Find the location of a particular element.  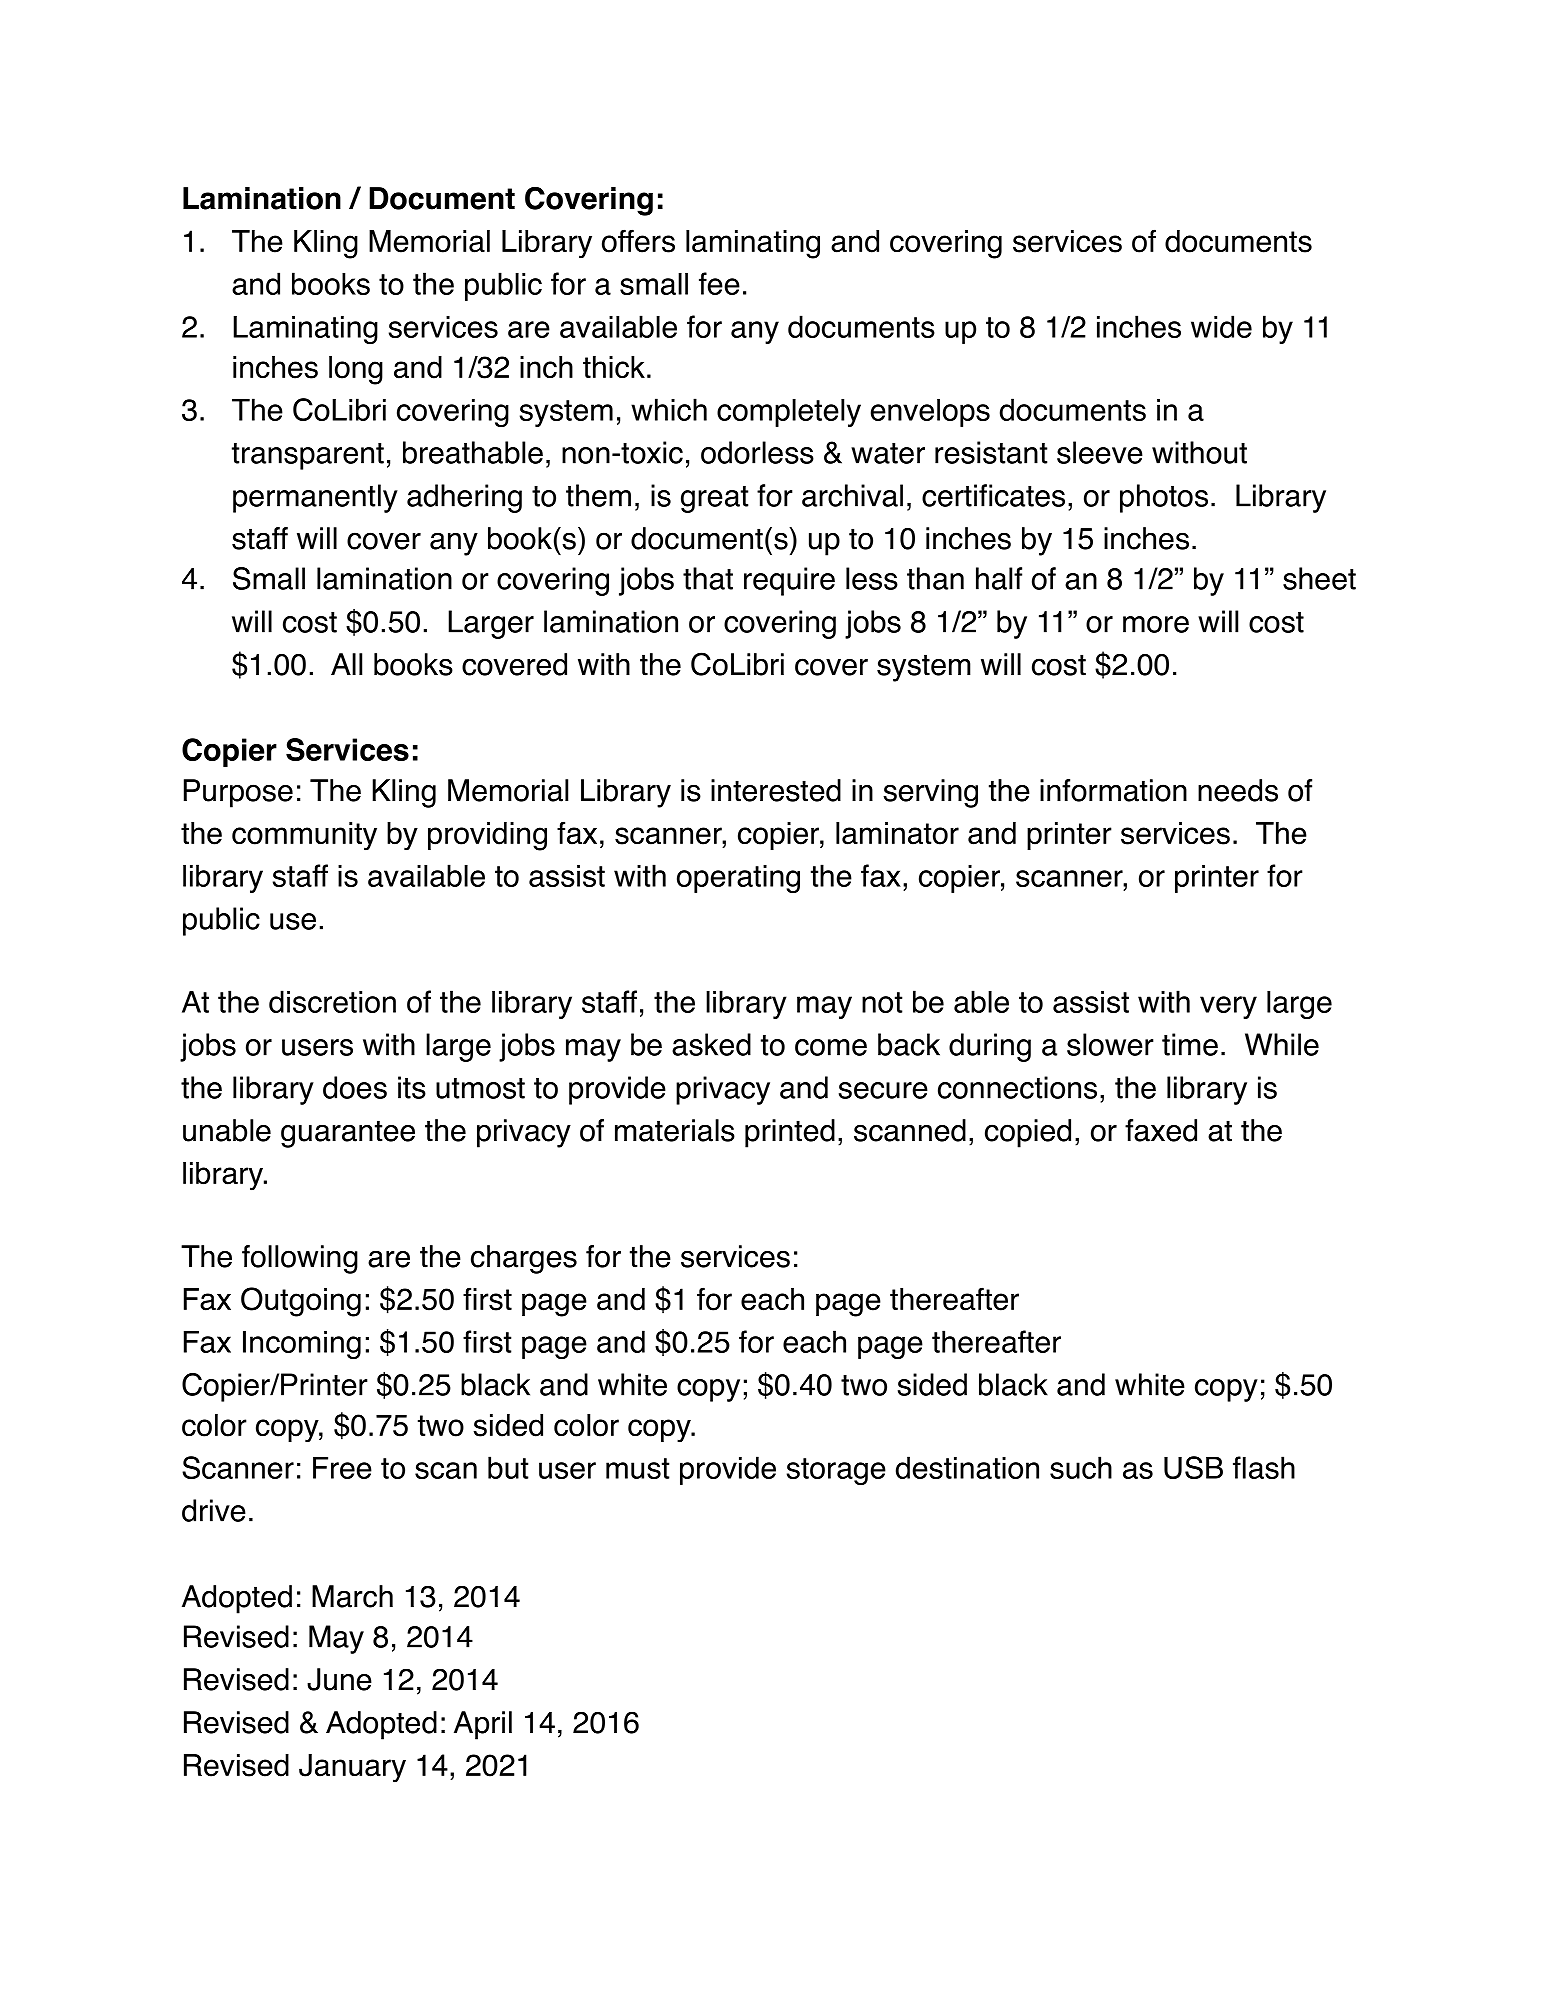

storage is located at coordinates (836, 1471).
